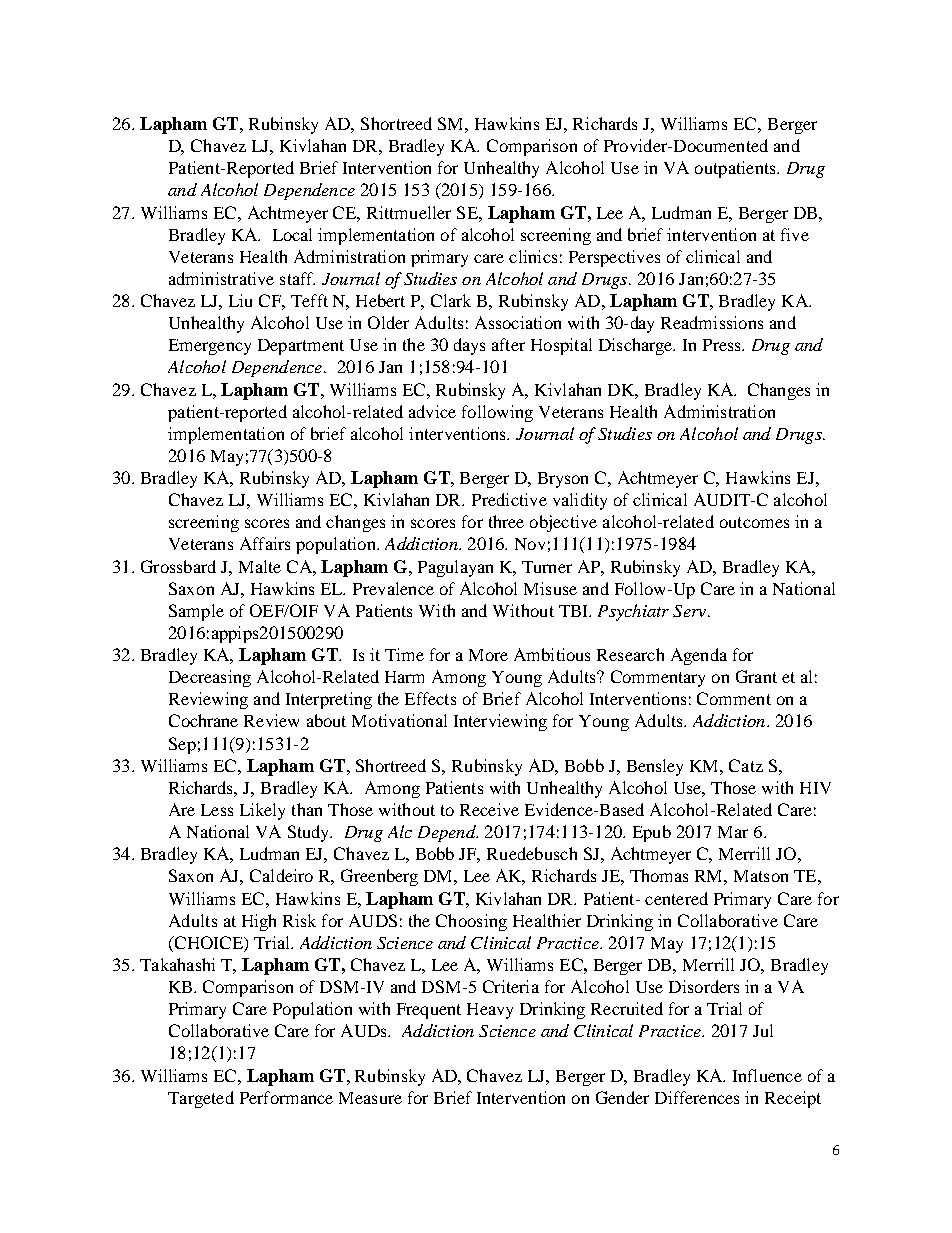  Describe the element at coordinates (795, 234) in the image. I see `five` at that location.
